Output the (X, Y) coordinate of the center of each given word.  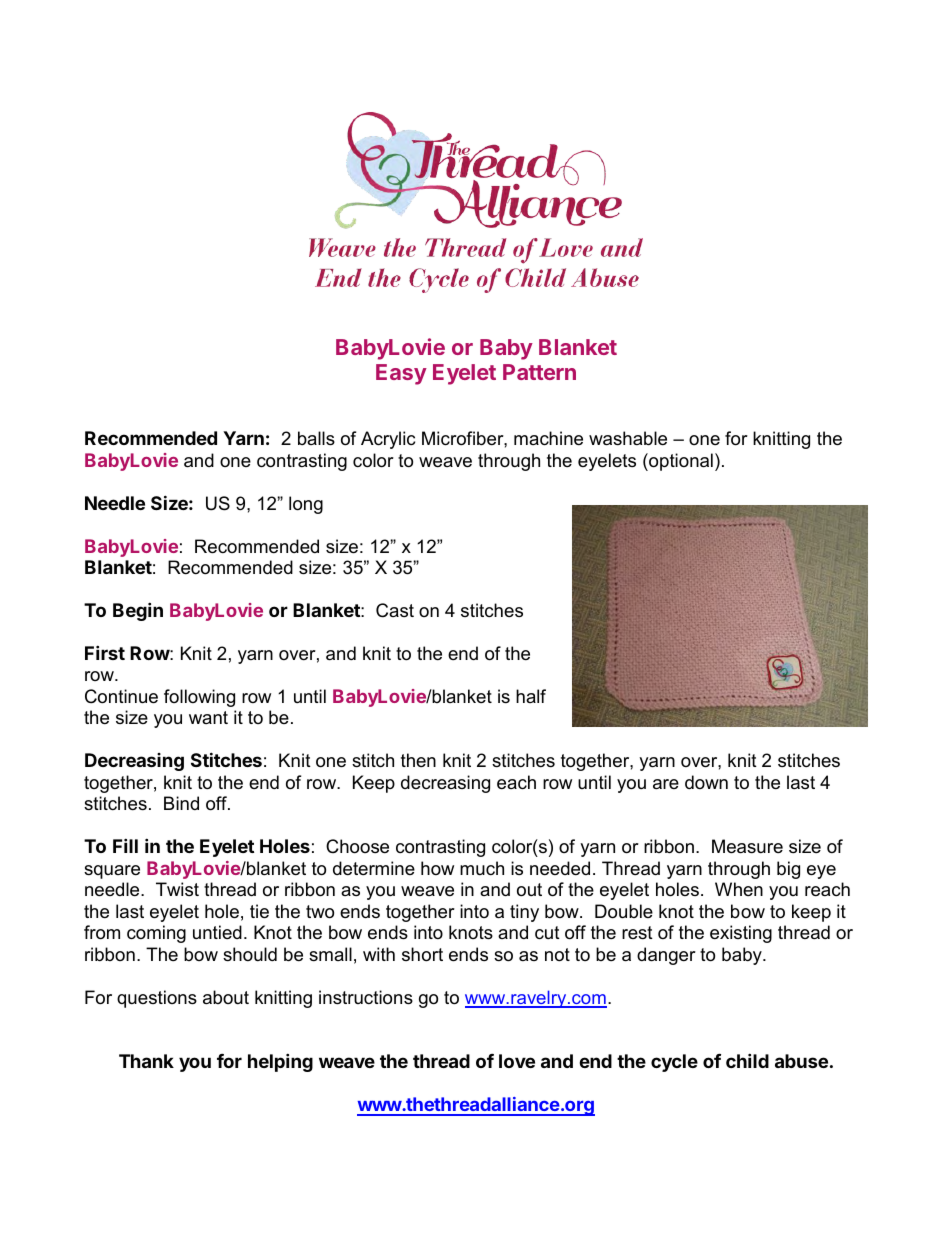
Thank (146, 1061)
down (706, 782)
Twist (177, 889)
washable (628, 438)
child (747, 1060)
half (531, 696)
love (517, 1061)
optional (680, 462)
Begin (138, 611)
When (739, 889)
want (208, 717)
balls (316, 438)
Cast (395, 610)
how (437, 868)
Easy (401, 374)
